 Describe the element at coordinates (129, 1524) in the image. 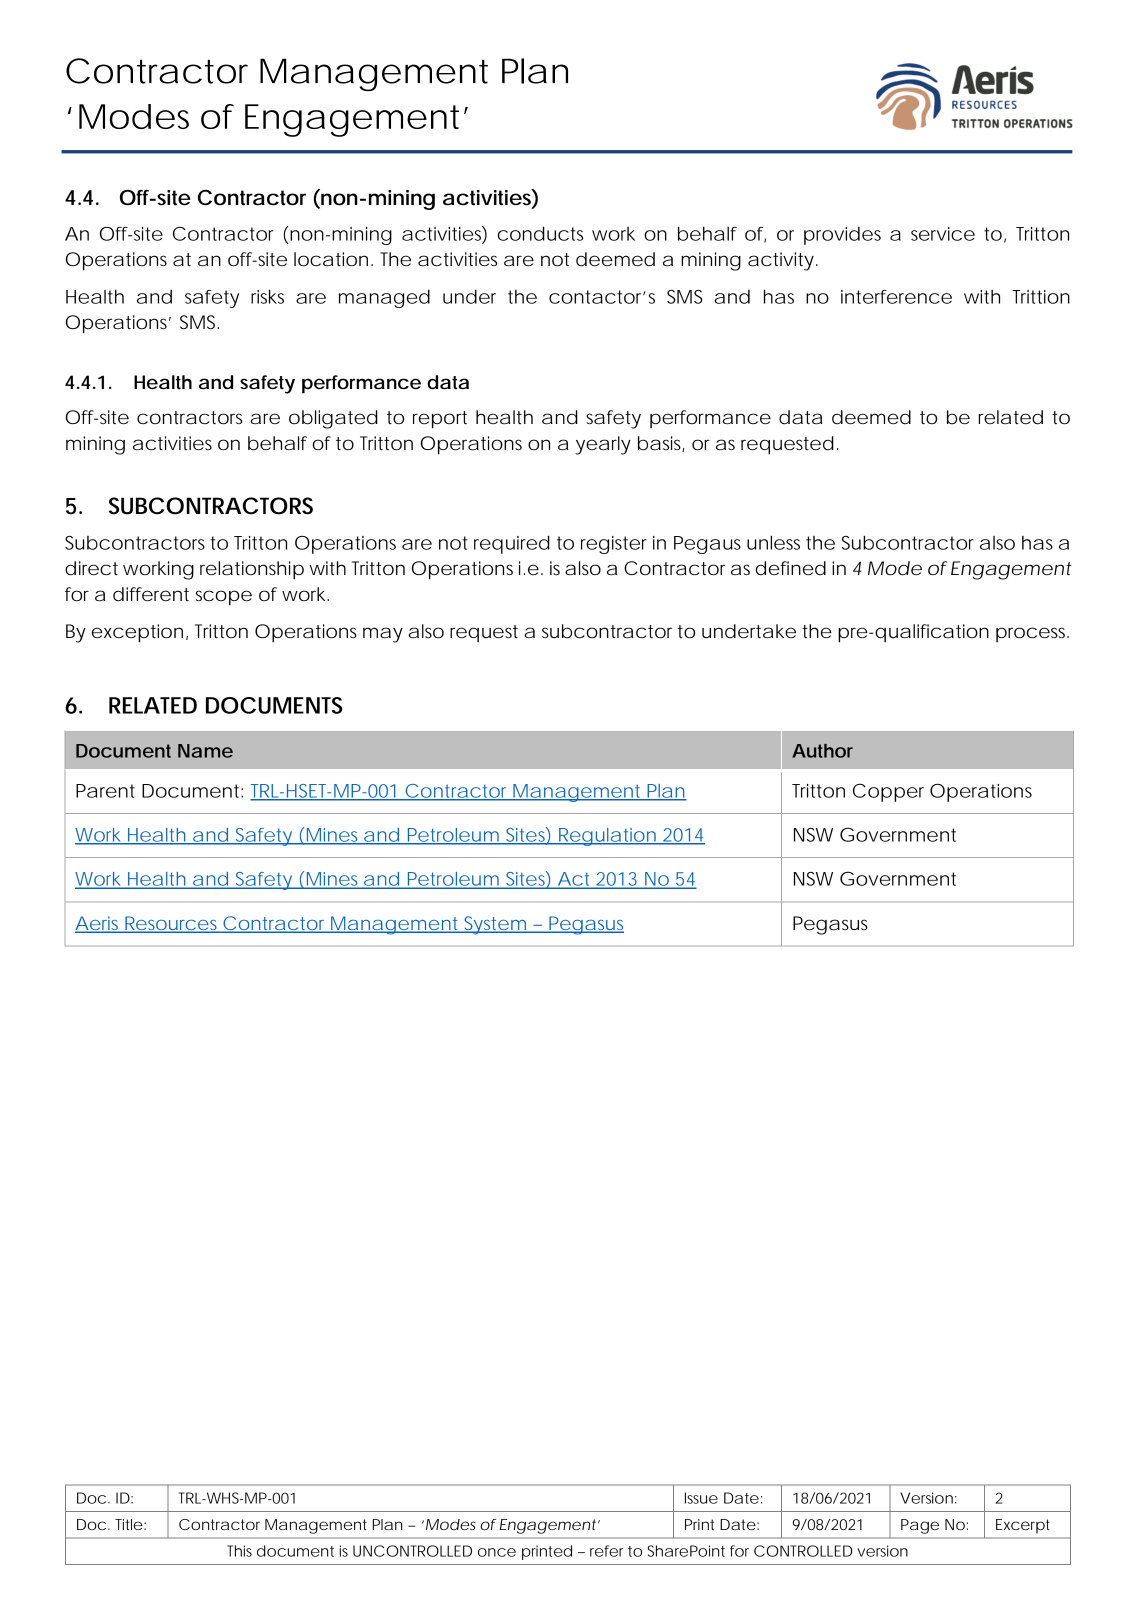

I see `Title` at that location.
